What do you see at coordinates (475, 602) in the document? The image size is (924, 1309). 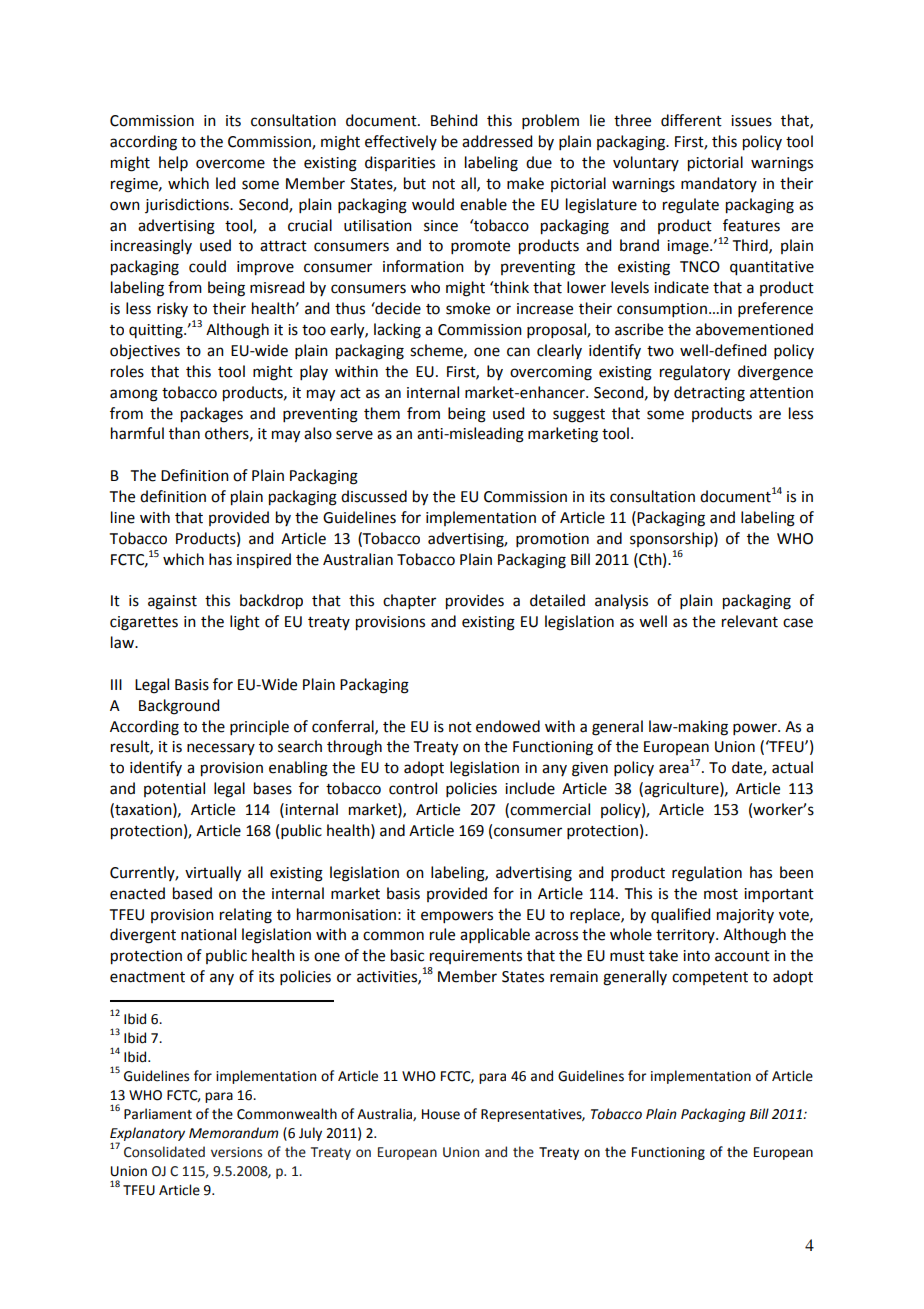 I see `provides` at bounding box center [475, 602].
